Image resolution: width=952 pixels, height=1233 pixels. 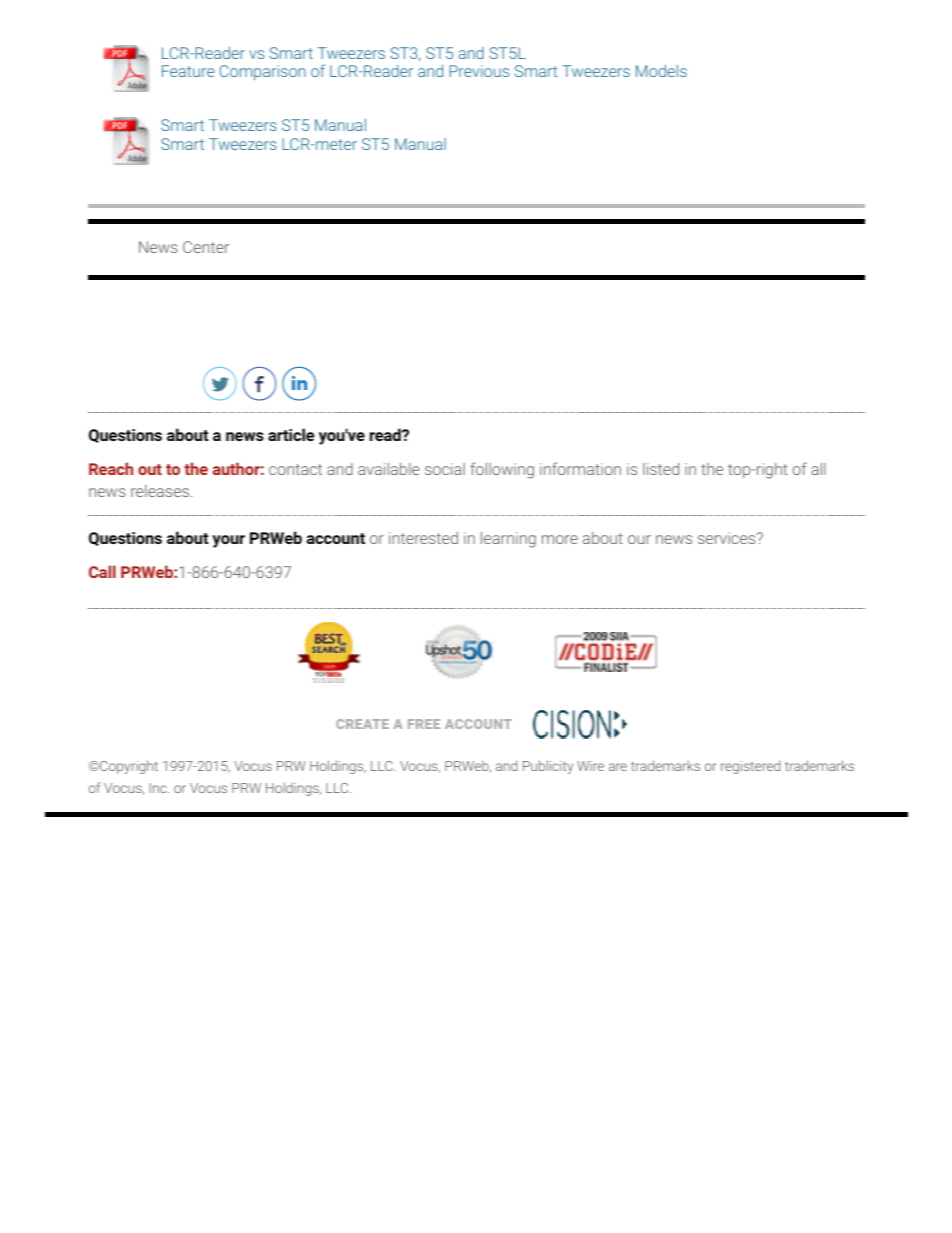 I want to click on Feature, so click(x=188, y=71).
